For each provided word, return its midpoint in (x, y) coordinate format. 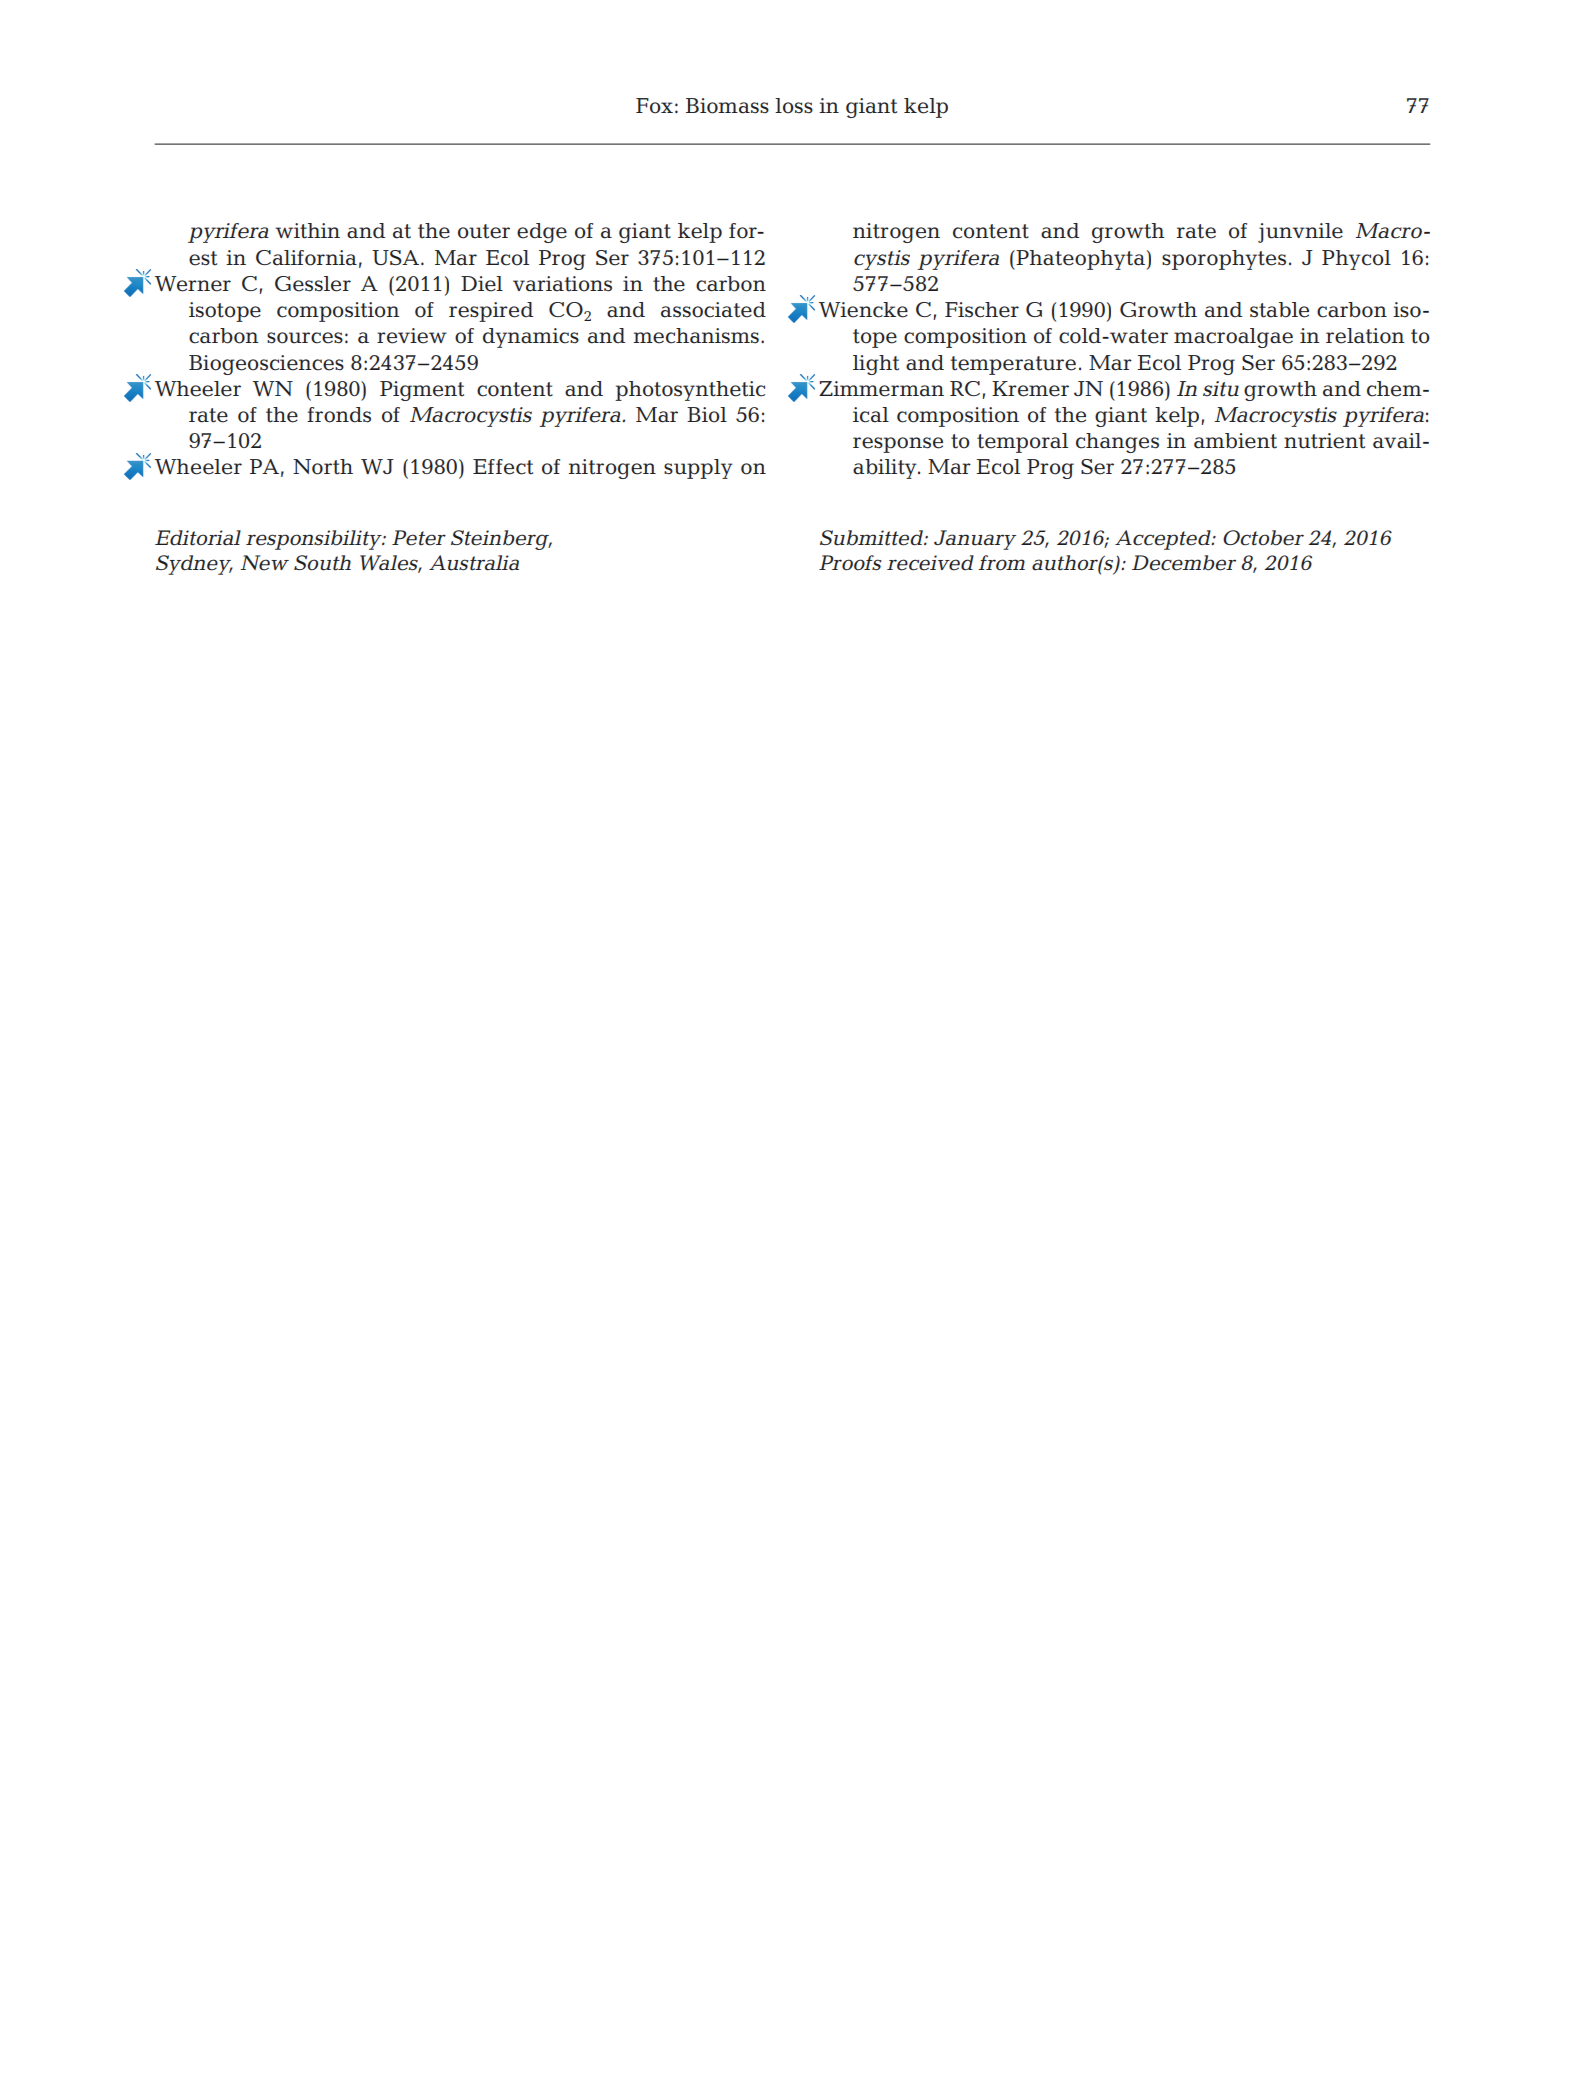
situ (1221, 389)
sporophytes (1224, 260)
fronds (339, 415)
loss (794, 106)
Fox (654, 106)
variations (562, 284)
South (322, 563)
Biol (707, 415)
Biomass (727, 106)
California (306, 258)
